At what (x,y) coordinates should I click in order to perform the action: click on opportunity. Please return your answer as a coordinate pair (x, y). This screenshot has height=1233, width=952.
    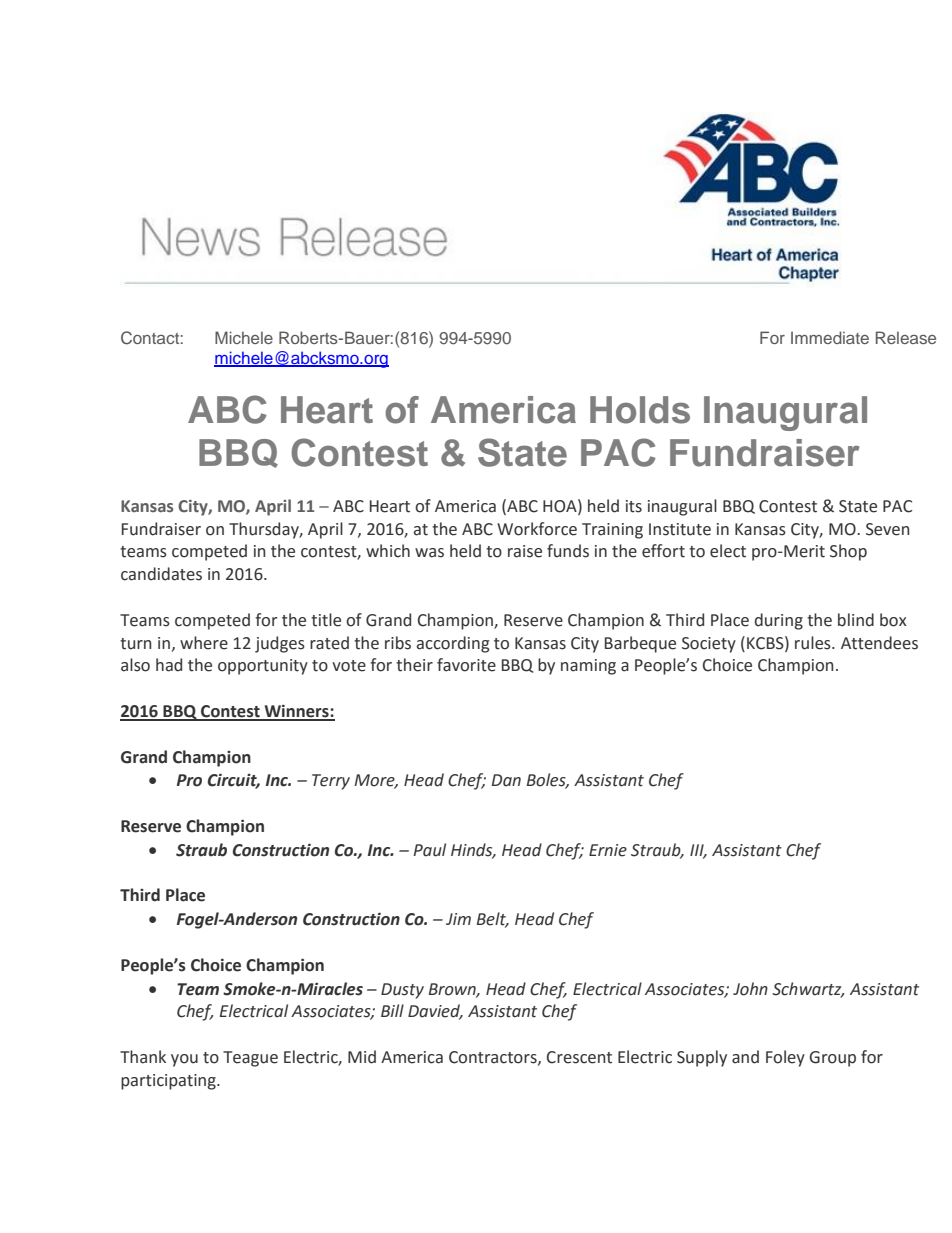
    Looking at the image, I should click on (263, 667).
